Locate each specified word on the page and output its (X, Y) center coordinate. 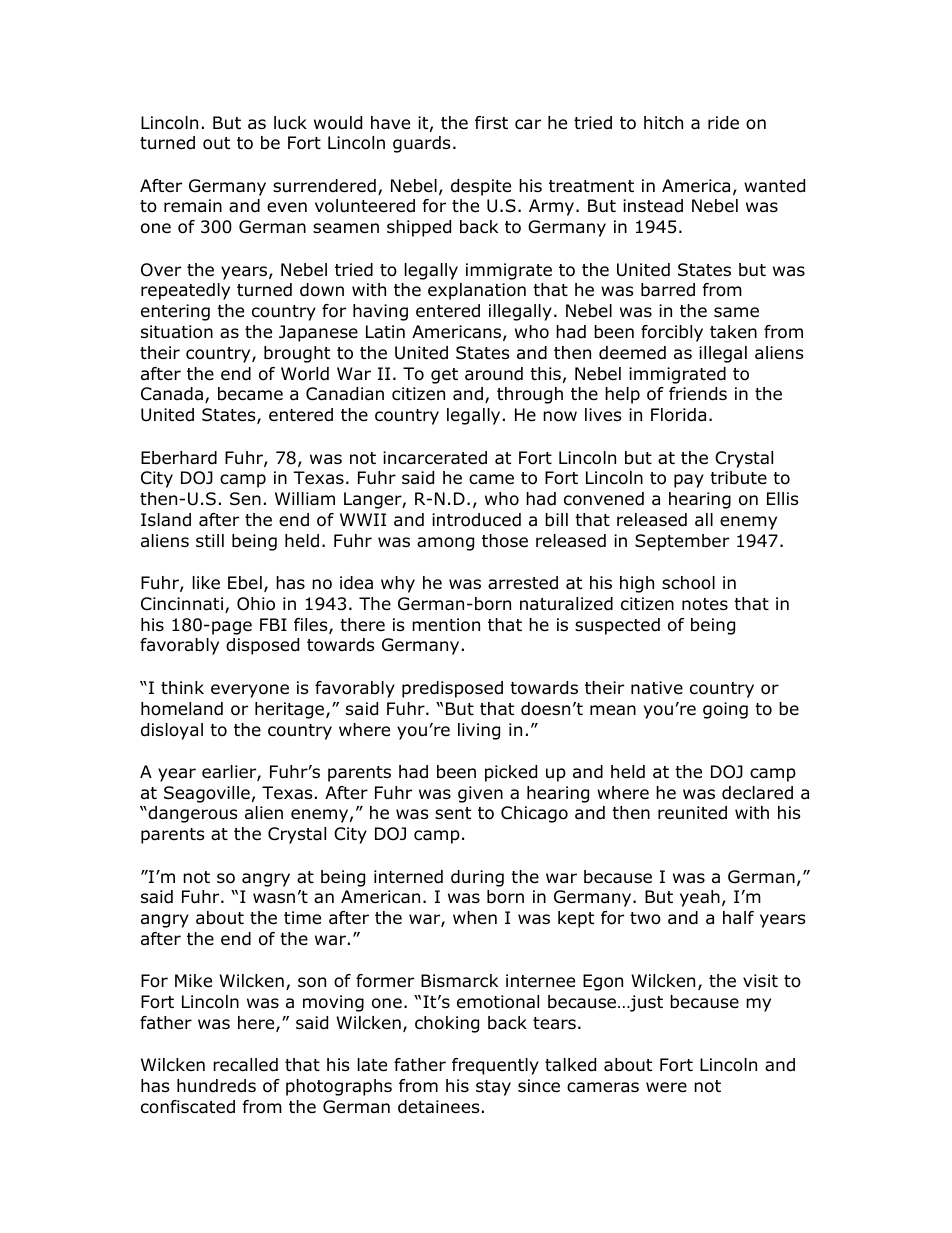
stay (493, 1088)
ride (723, 123)
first (491, 122)
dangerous (192, 814)
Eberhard (179, 458)
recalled (245, 1065)
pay (689, 481)
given (480, 794)
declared (757, 793)
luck (290, 123)
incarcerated (435, 458)
